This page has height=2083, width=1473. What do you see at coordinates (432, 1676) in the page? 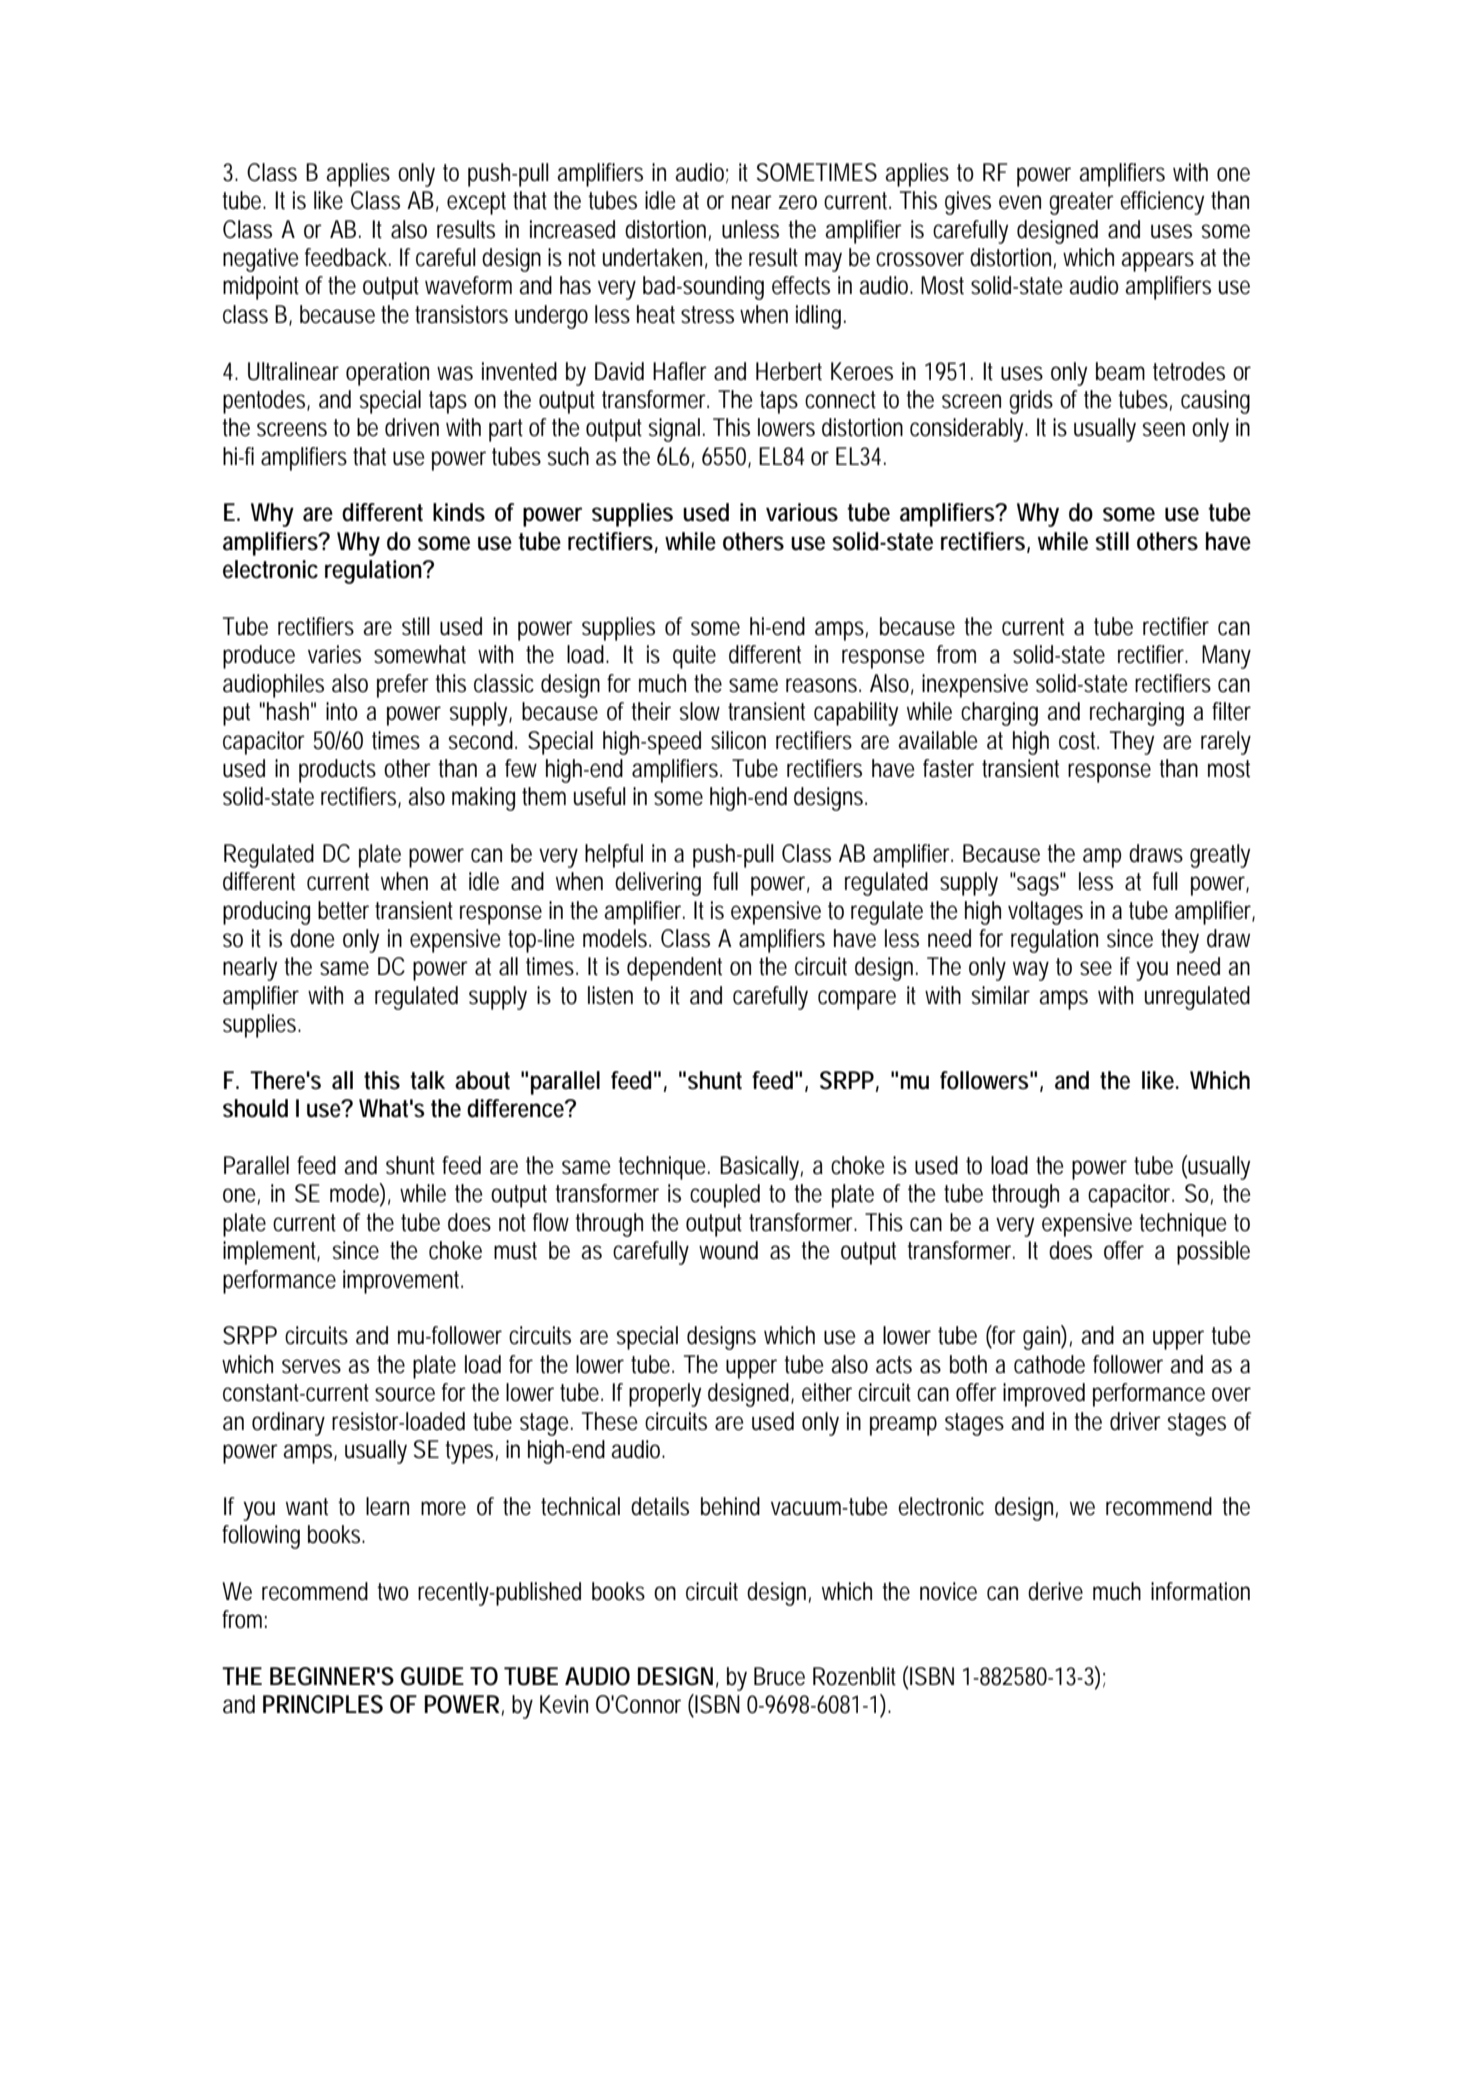
I see `GUIDE` at bounding box center [432, 1676].
